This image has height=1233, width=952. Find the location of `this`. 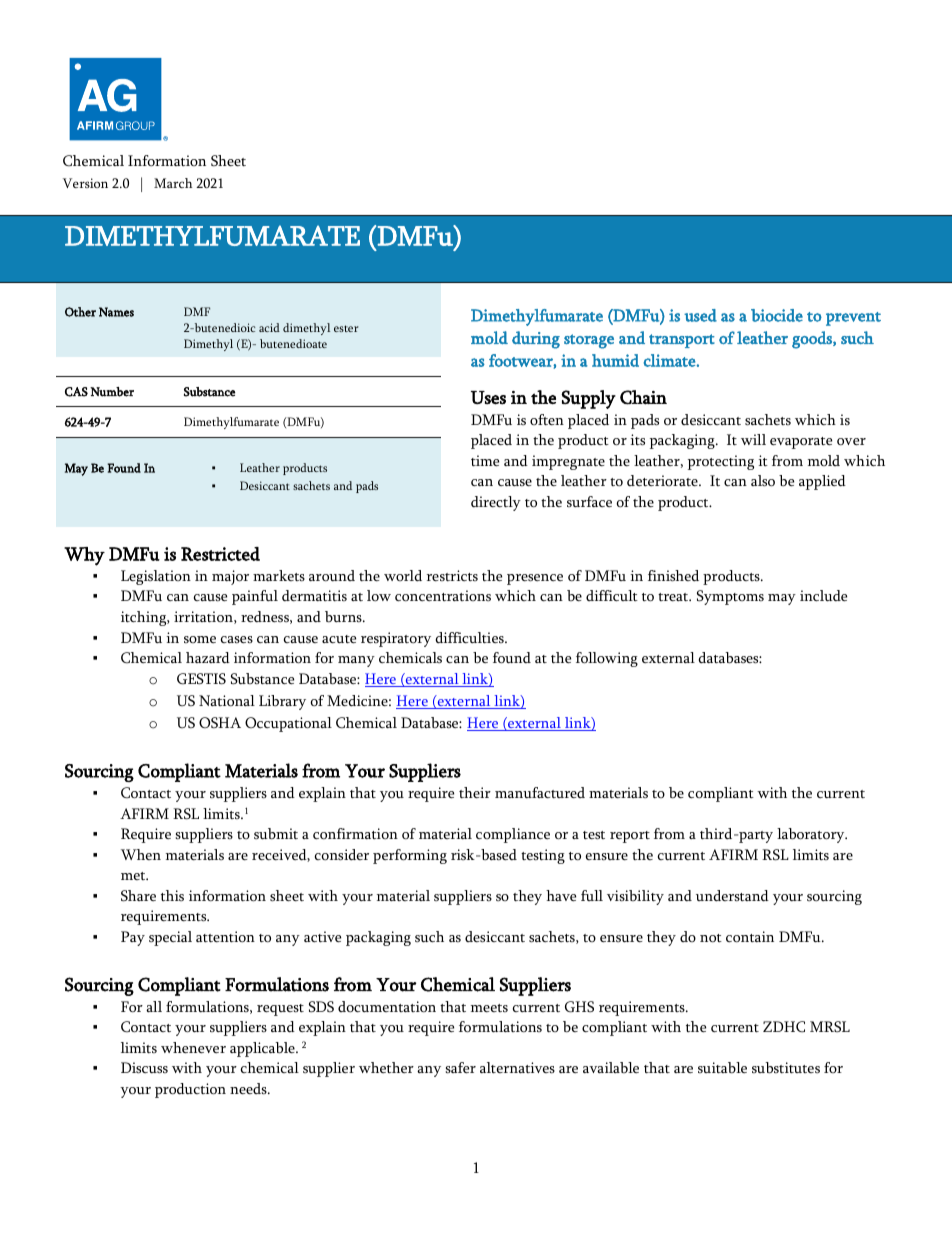

this is located at coordinates (172, 895).
